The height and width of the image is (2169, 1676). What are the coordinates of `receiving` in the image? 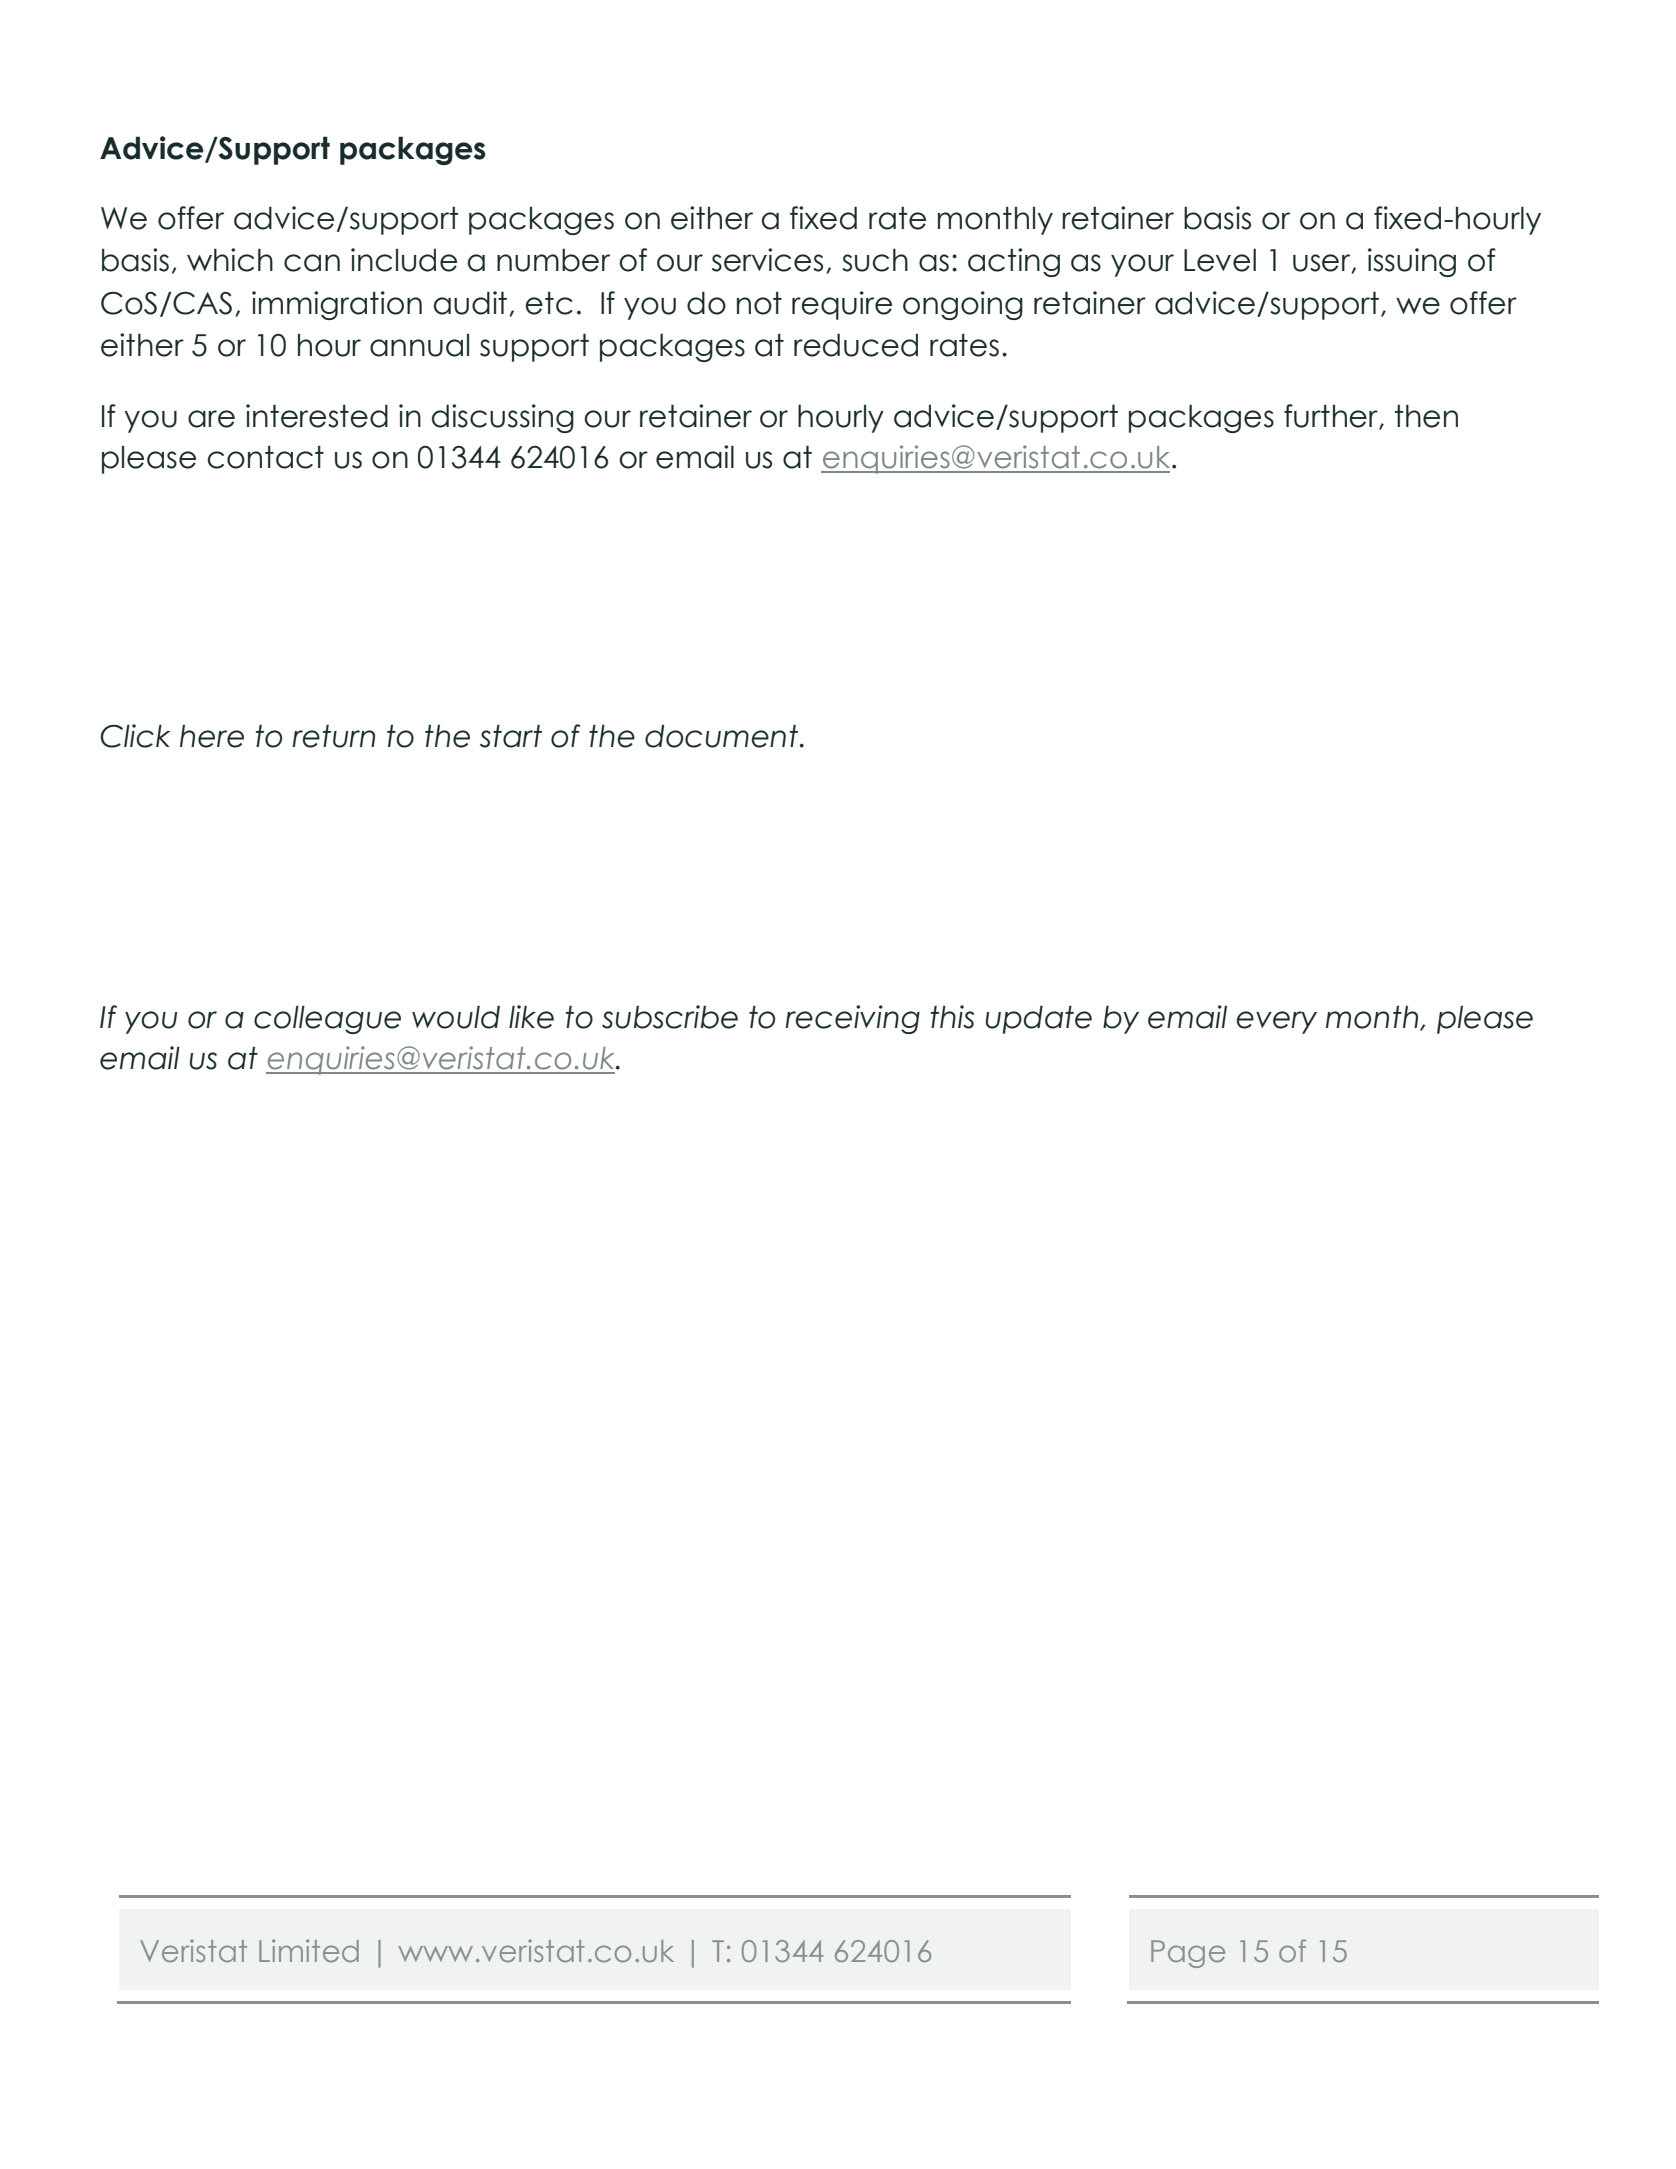 It's located at (852, 1019).
